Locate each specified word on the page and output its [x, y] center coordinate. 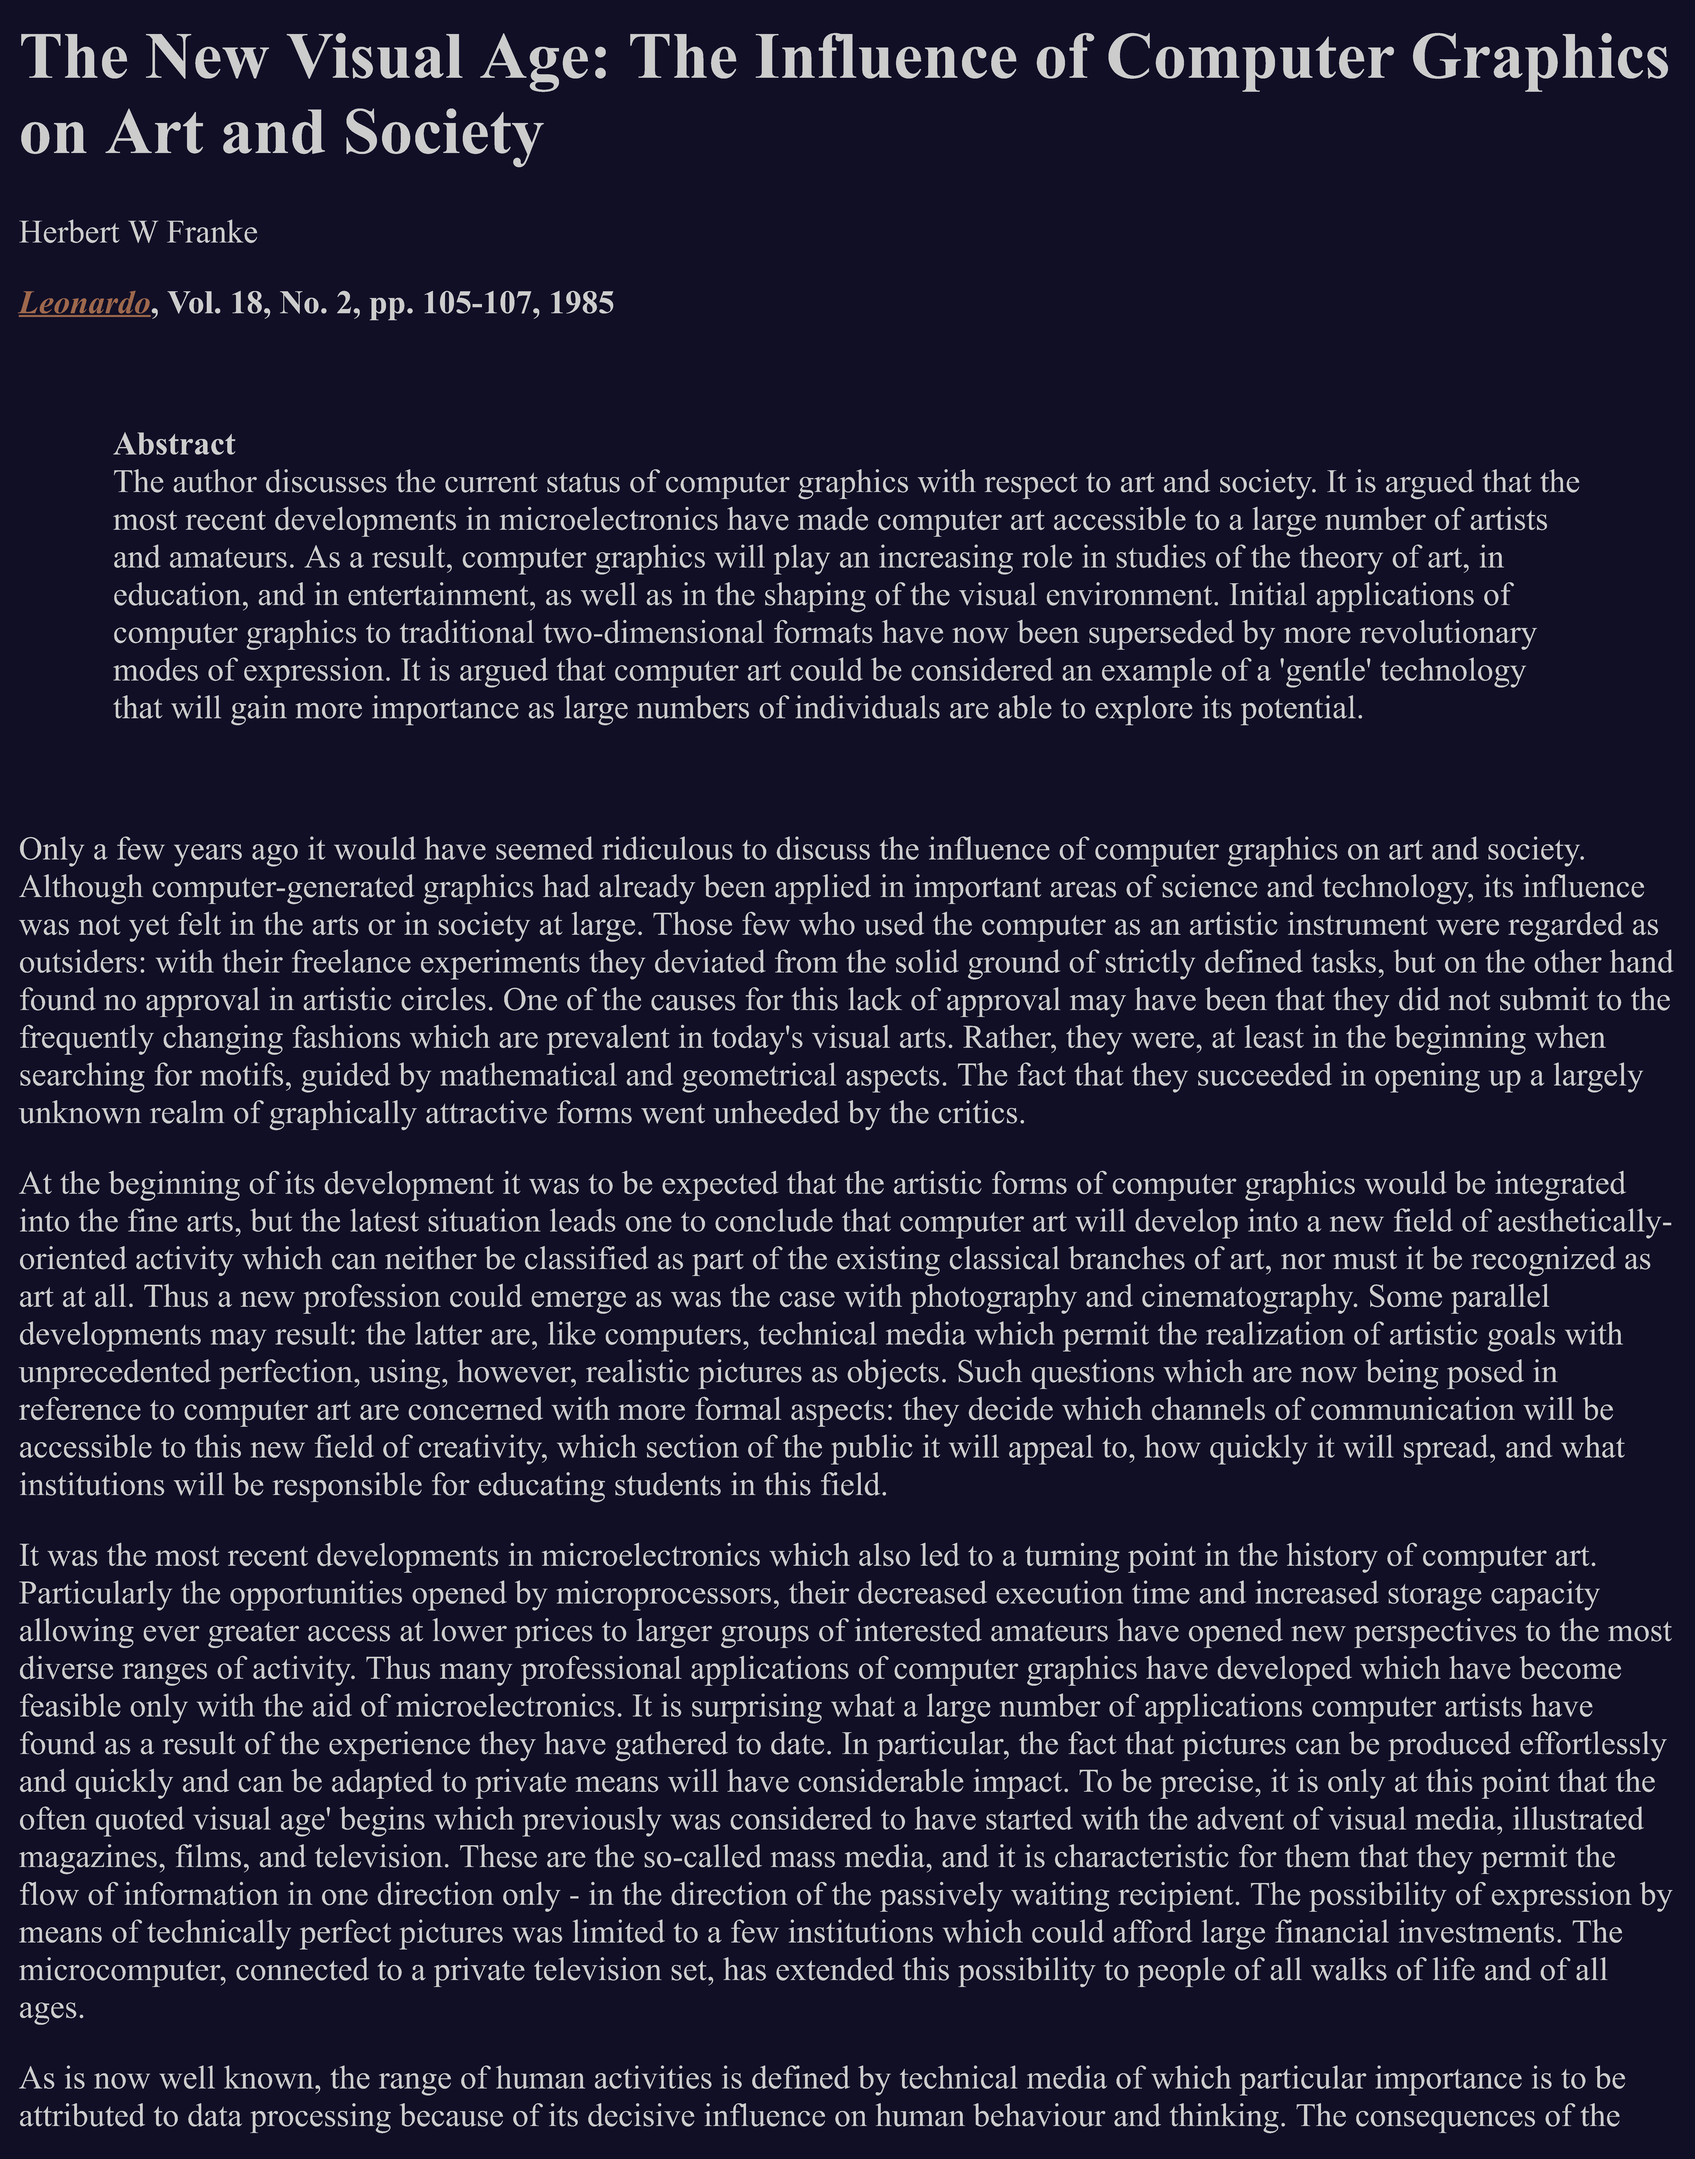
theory [1341, 559]
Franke [212, 231]
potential [1298, 710]
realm [187, 1112]
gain [259, 710]
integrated [1560, 1186]
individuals [867, 707]
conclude [774, 1220]
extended [835, 1969]
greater [253, 1635]
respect [1031, 486]
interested [918, 1630]
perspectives [1435, 1633]
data [215, 2115]
